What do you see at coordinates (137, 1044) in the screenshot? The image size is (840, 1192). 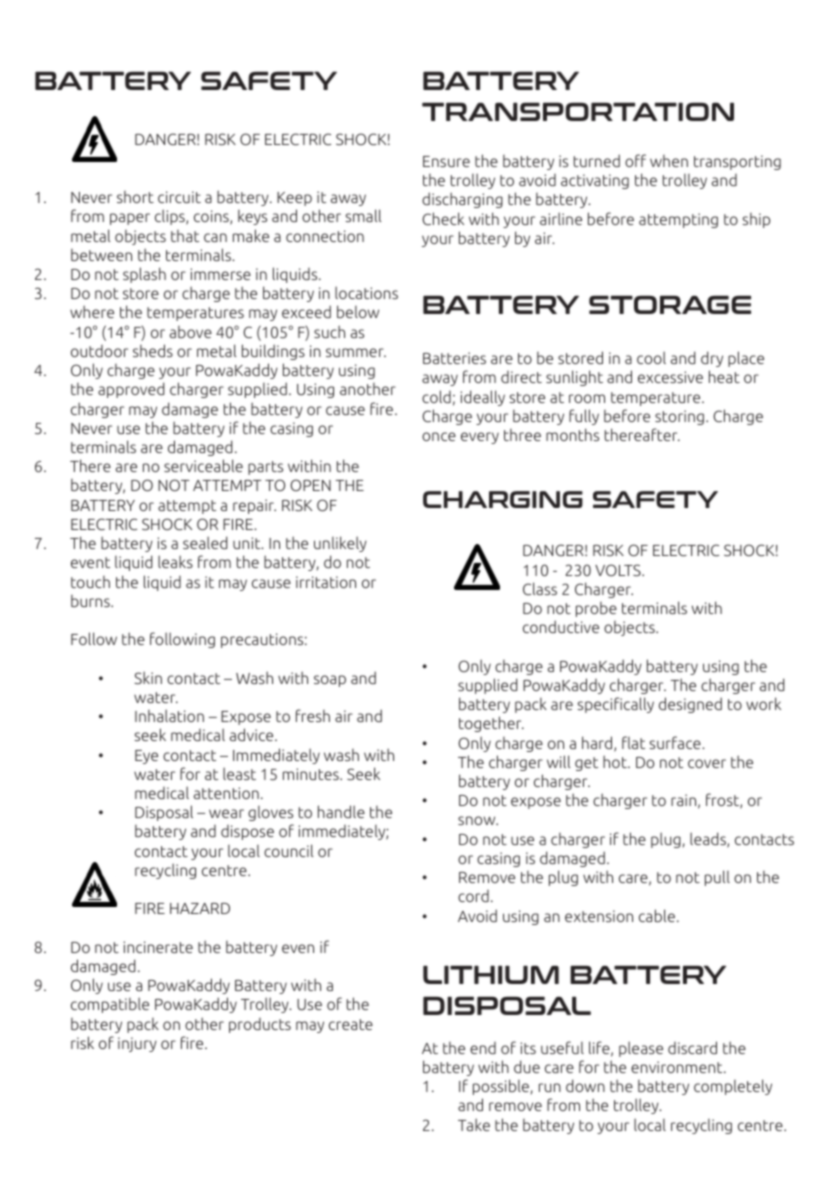 I see `injury` at bounding box center [137, 1044].
